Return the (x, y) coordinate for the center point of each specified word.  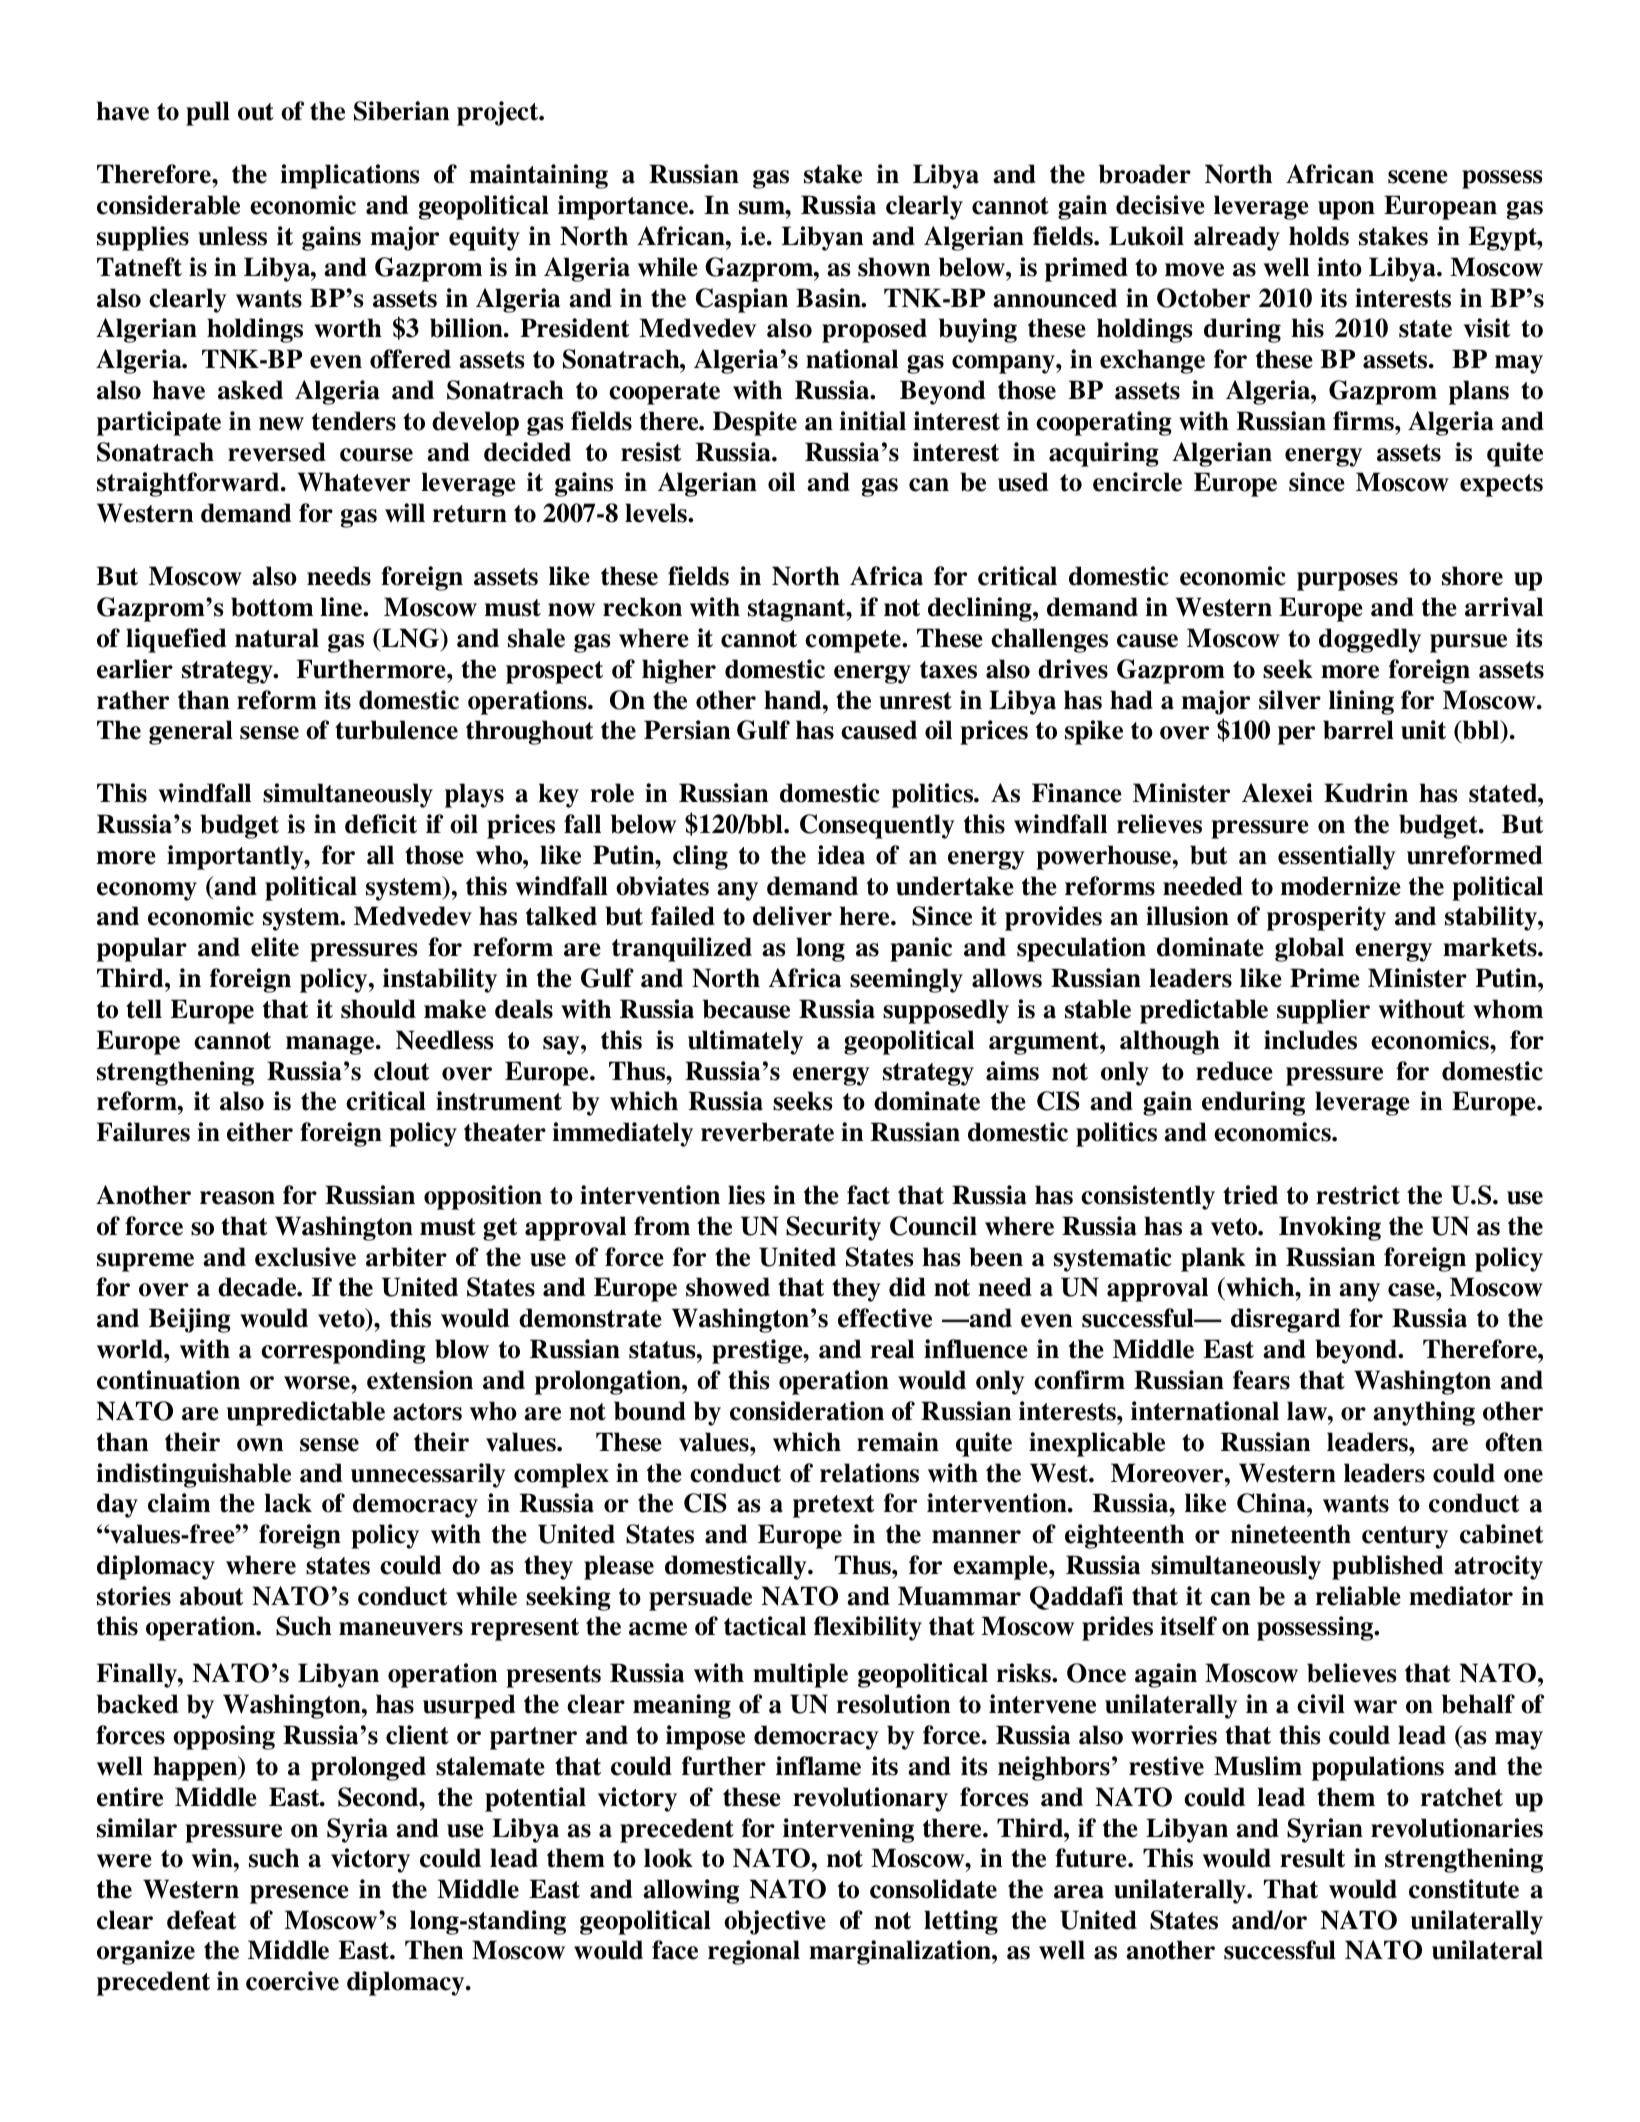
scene (1418, 177)
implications (350, 176)
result (1312, 1858)
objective (775, 1922)
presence (299, 1894)
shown (894, 267)
